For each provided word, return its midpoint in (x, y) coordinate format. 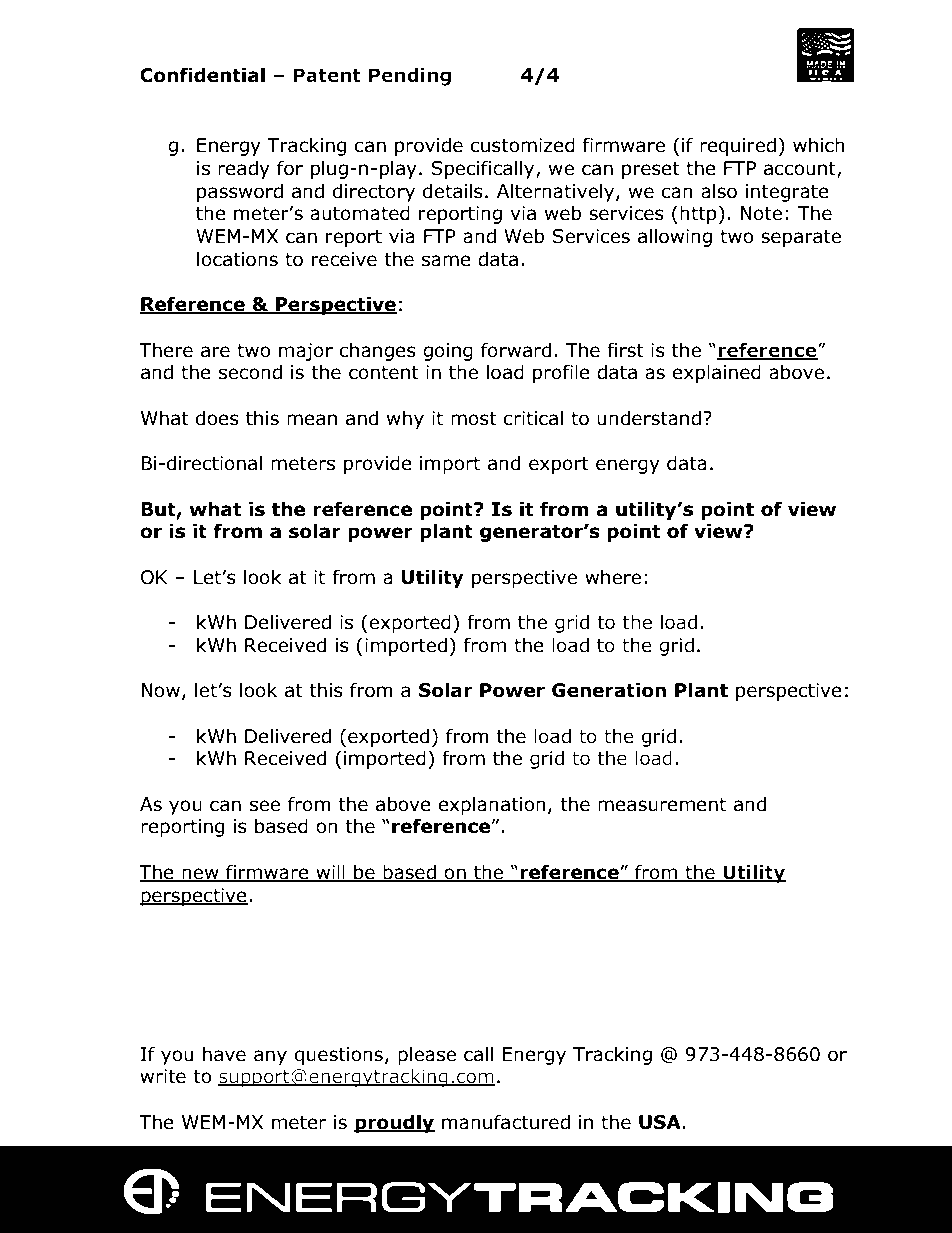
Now (160, 690)
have (224, 1054)
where (613, 577)
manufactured (506, 1122)
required (738, 146)
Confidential (202, 75)
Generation (609, 690)
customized (523, 145)
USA (660, 1122)
